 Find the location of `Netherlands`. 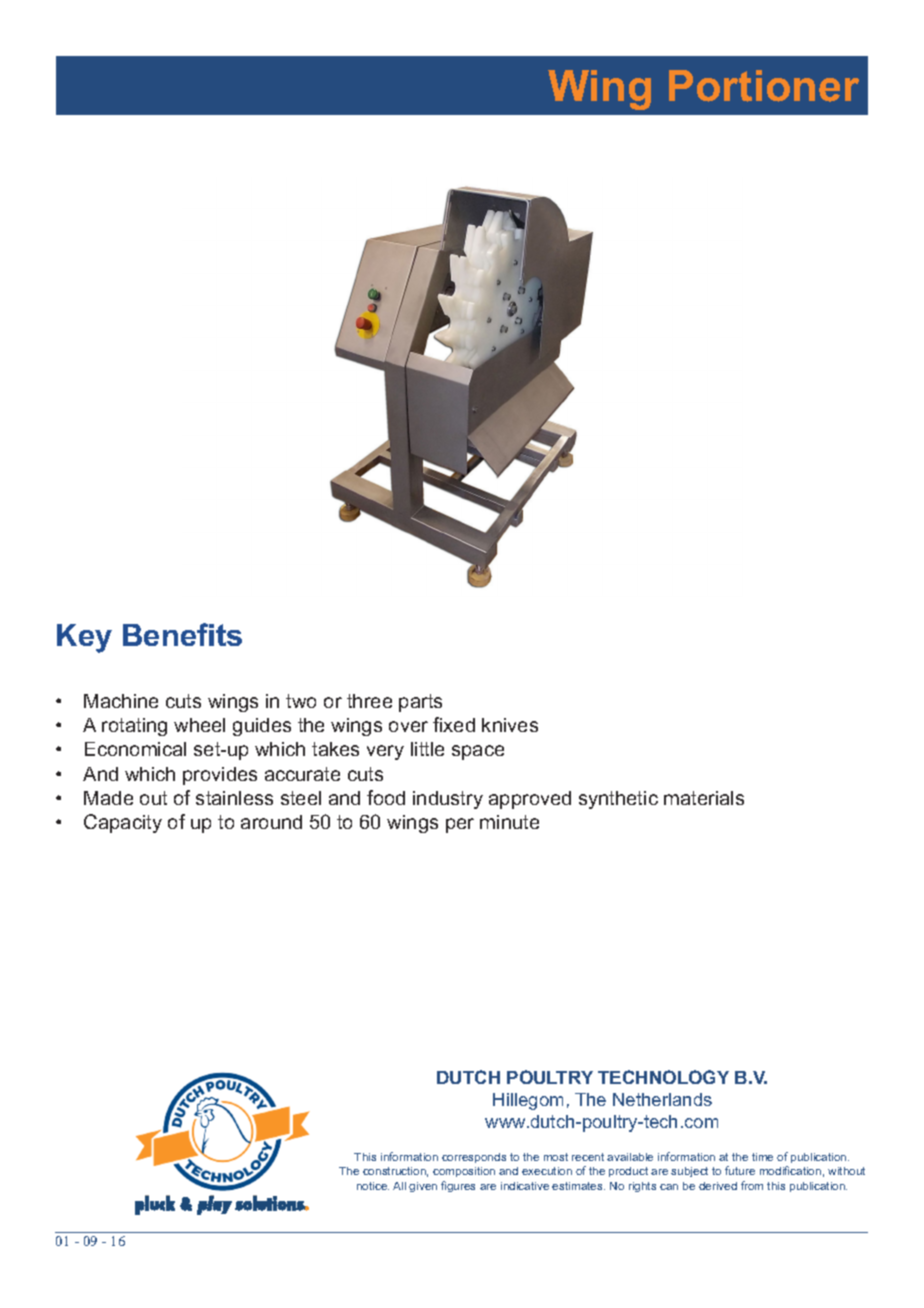

Netherlands is located at coordinates (662, 1099).
